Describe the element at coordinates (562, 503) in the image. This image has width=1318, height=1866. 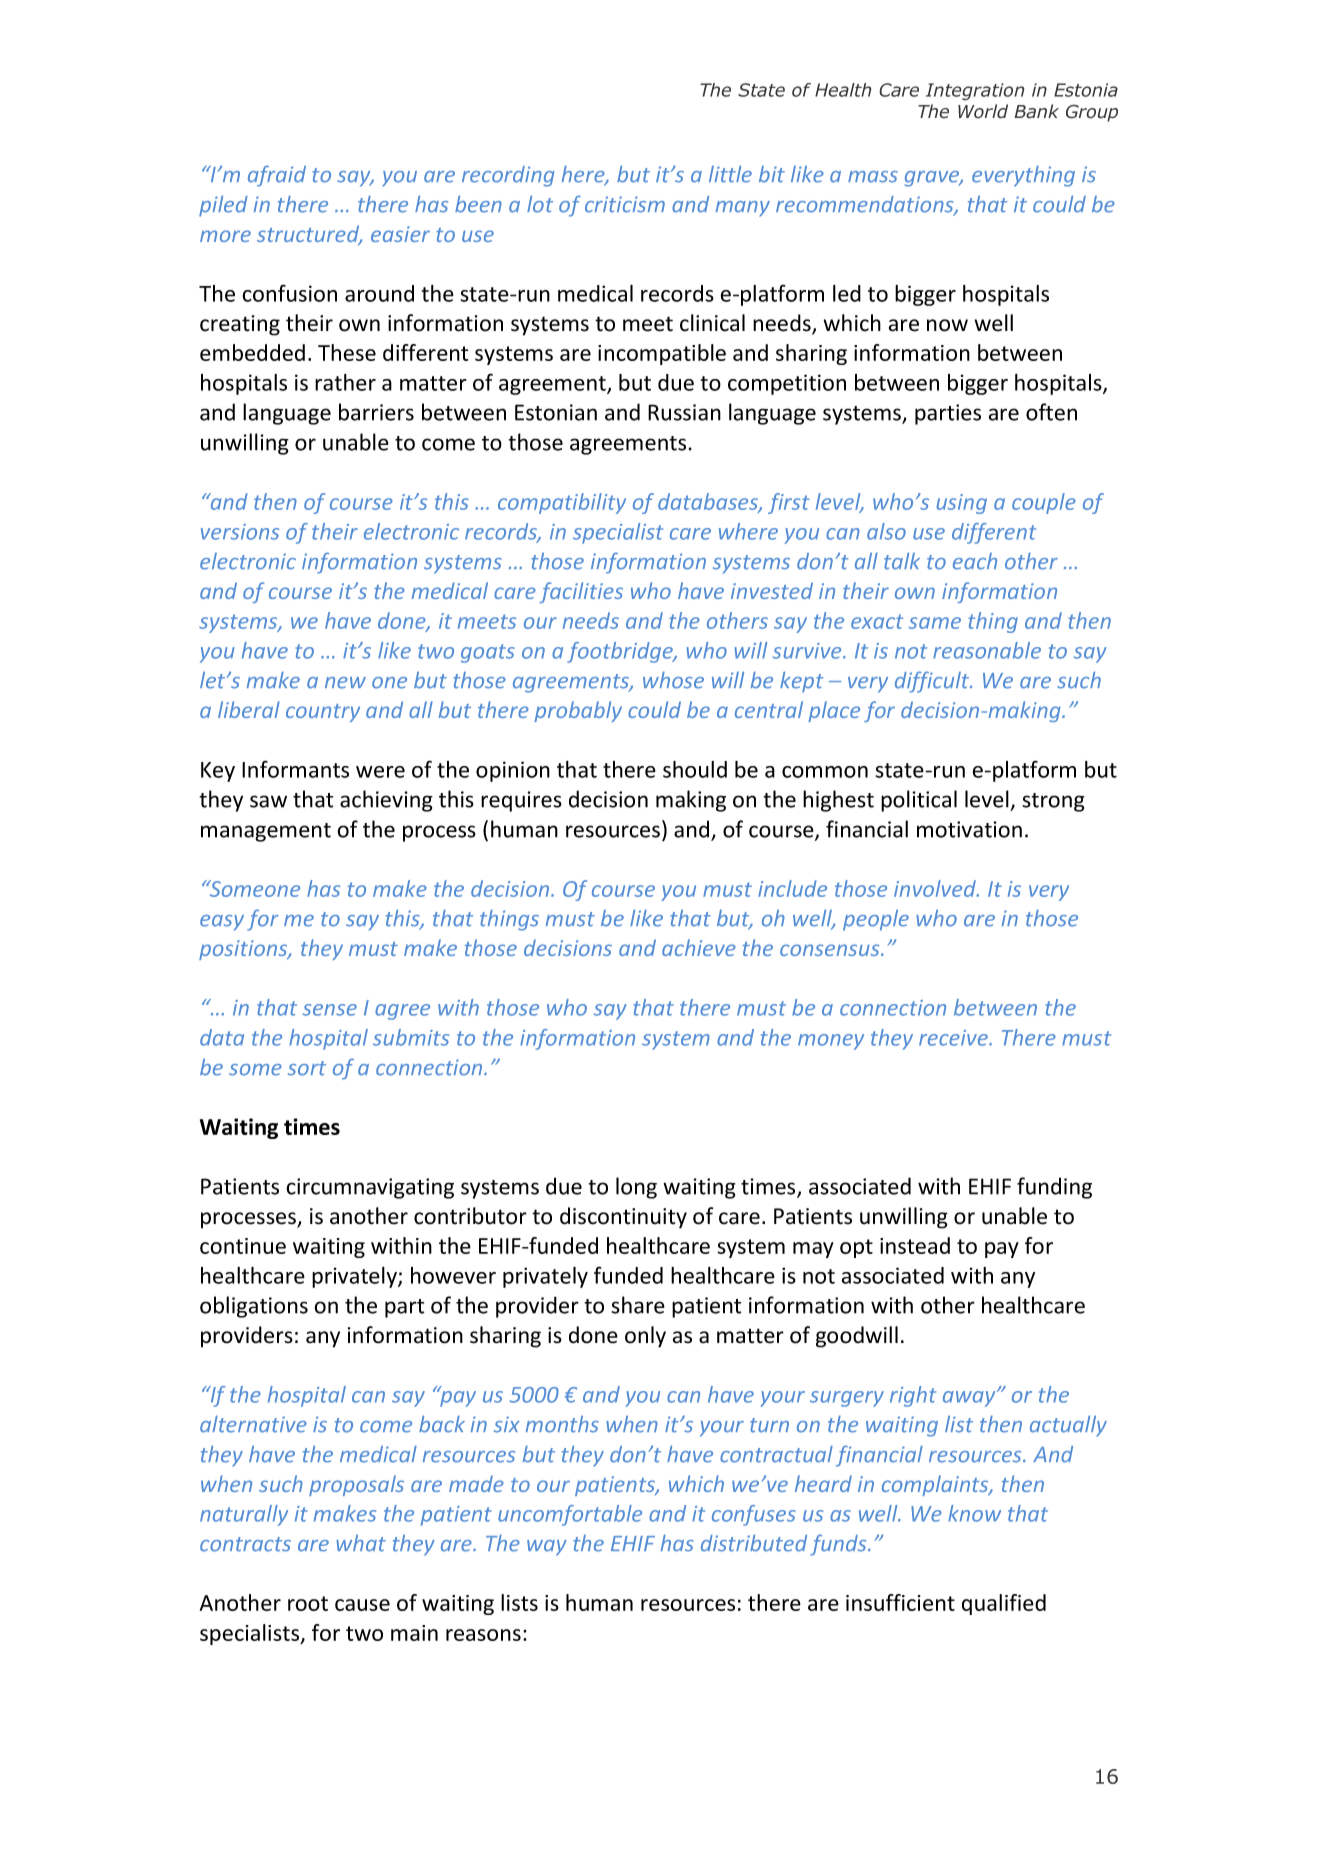
I see `compatibility` at that location.
